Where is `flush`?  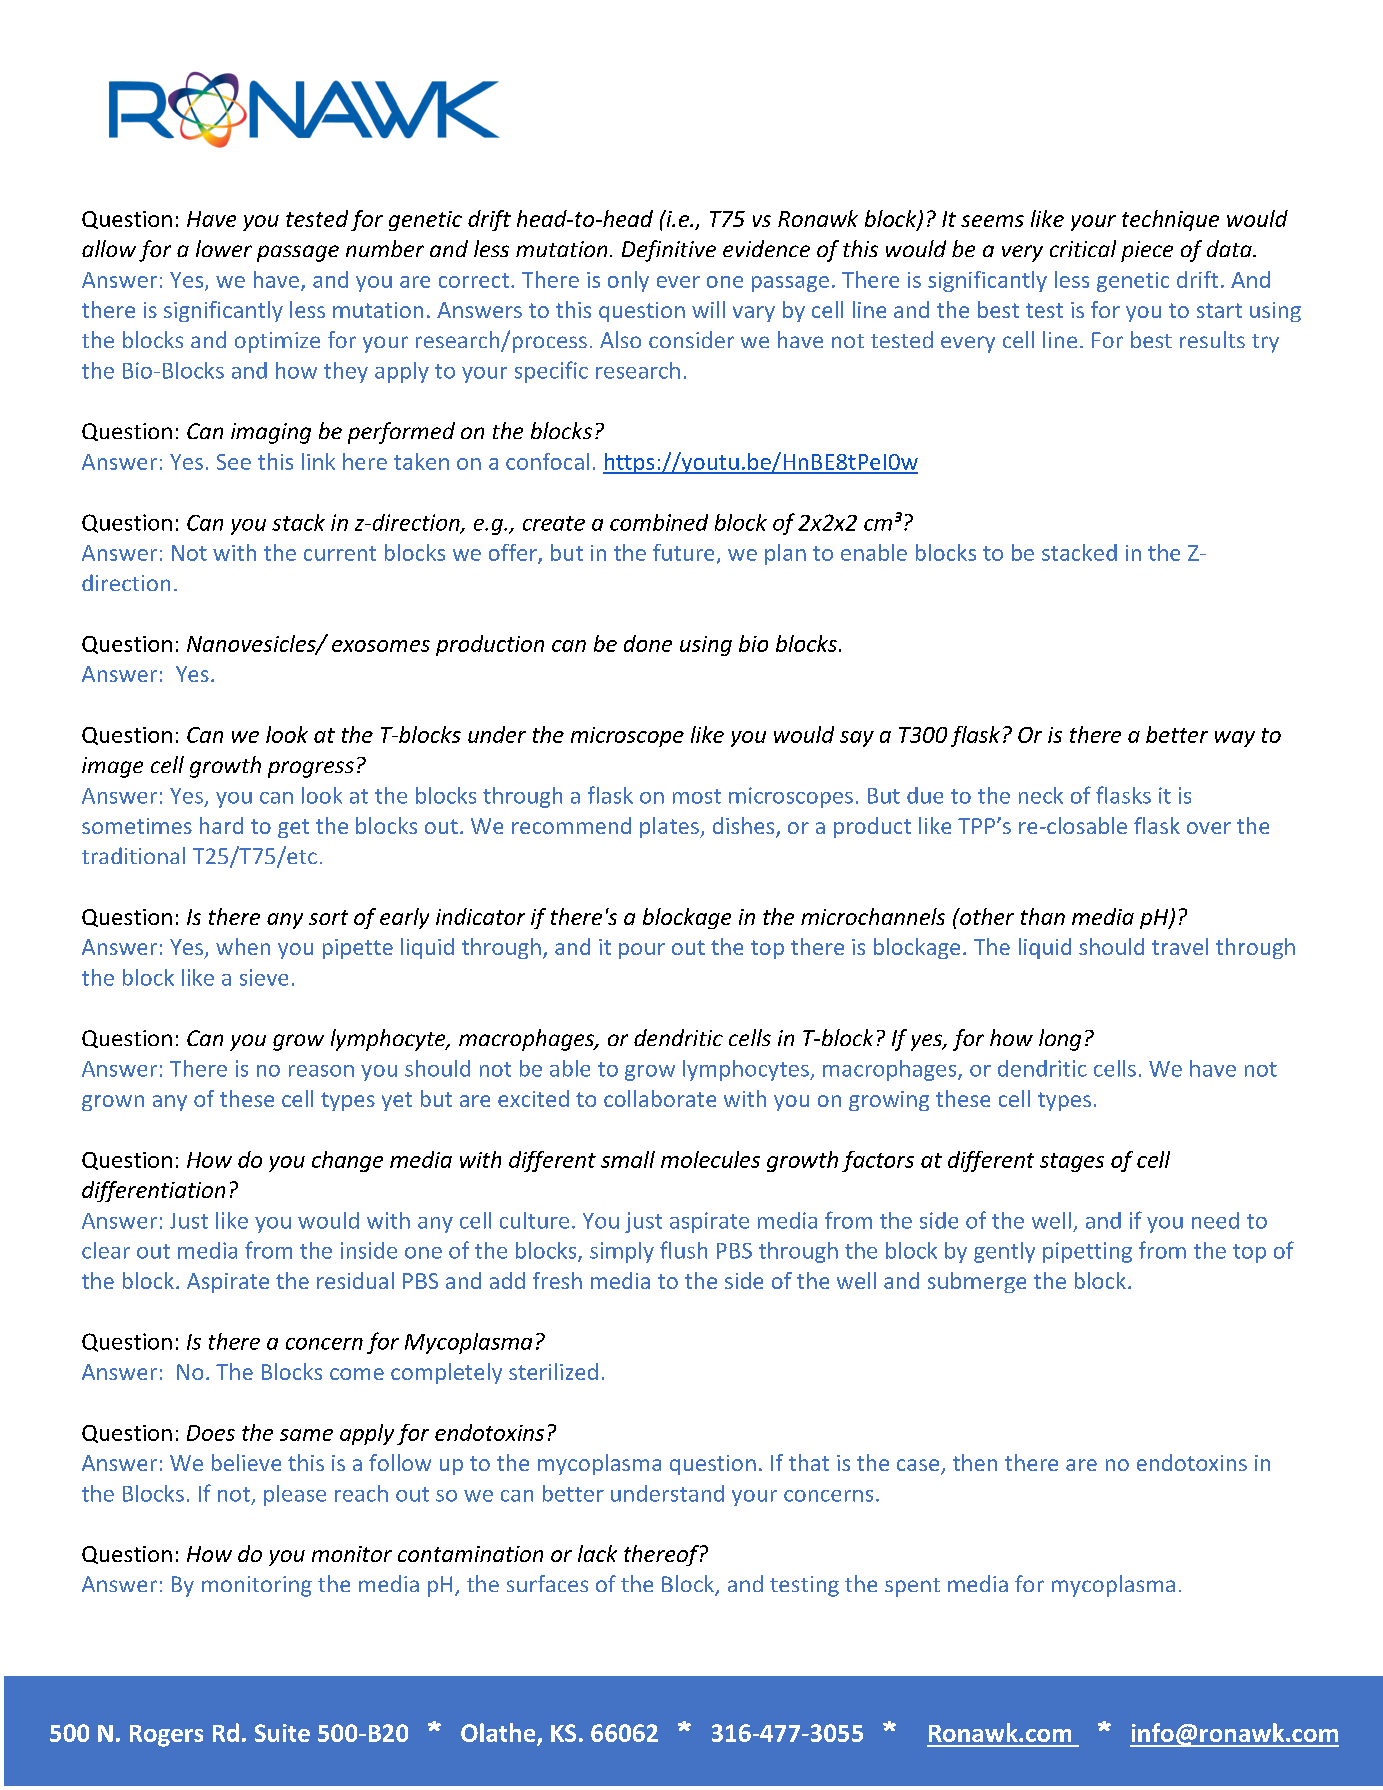
flush is located at coordinates (683, 1250).
